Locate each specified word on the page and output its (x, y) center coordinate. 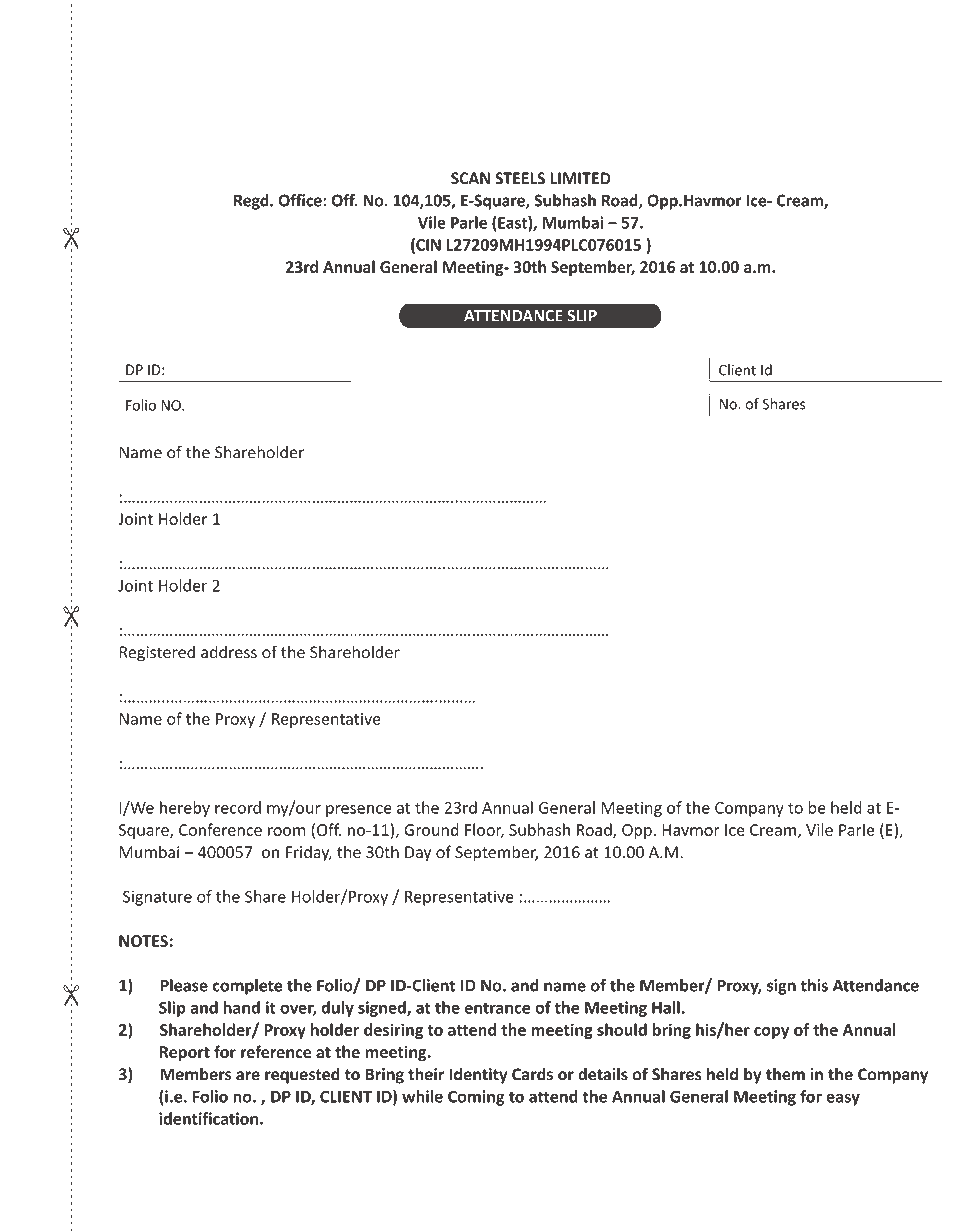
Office (301, 200)
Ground (431, 829)
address (229, 652)
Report (185, 1053)
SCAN (470, 178)
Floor (484, 830)
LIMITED (580, 178)
